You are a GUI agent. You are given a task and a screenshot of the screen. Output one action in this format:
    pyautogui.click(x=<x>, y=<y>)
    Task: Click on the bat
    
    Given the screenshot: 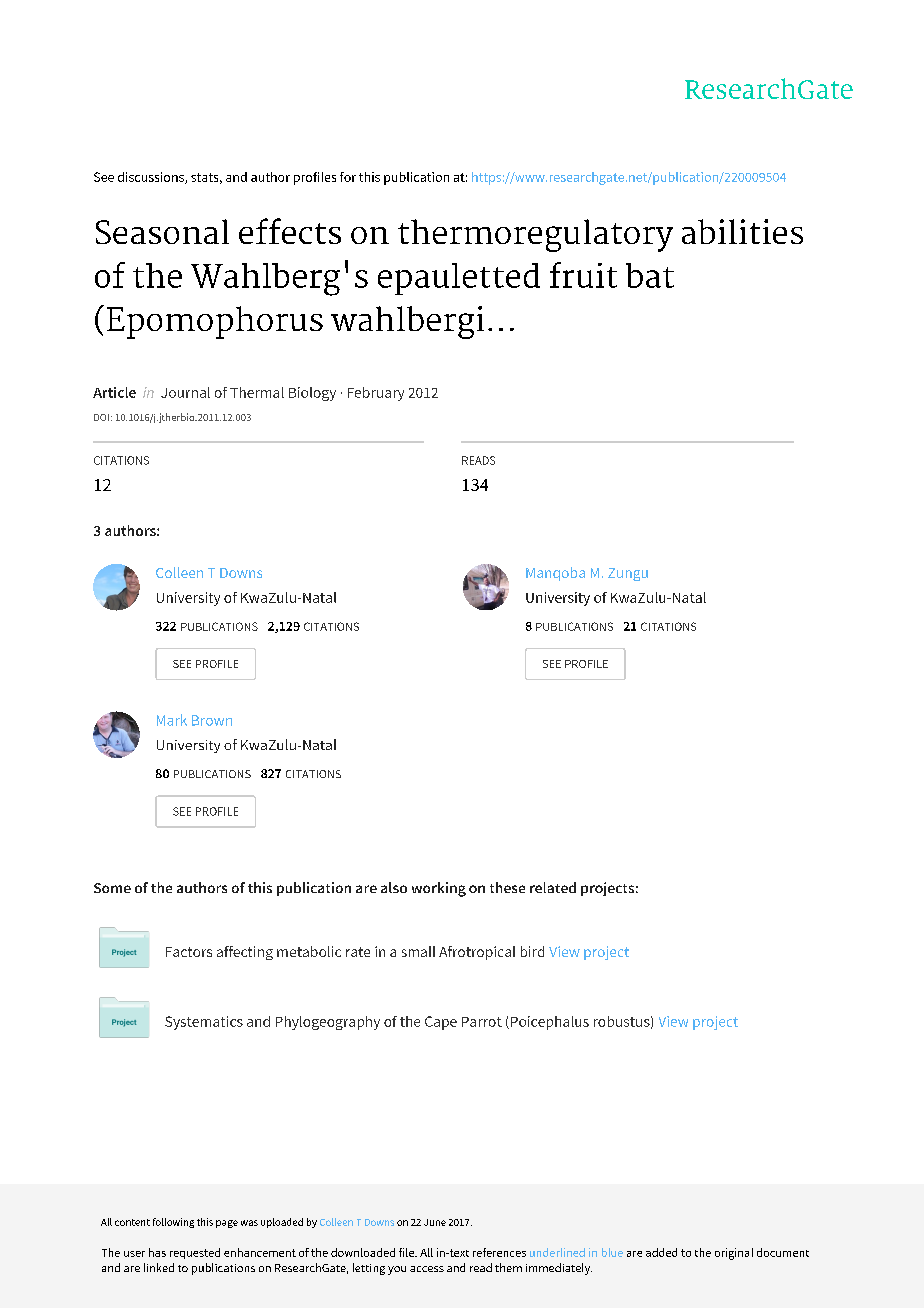 What is the action you would take?
    pyautogui.click(x=650, y=275)
